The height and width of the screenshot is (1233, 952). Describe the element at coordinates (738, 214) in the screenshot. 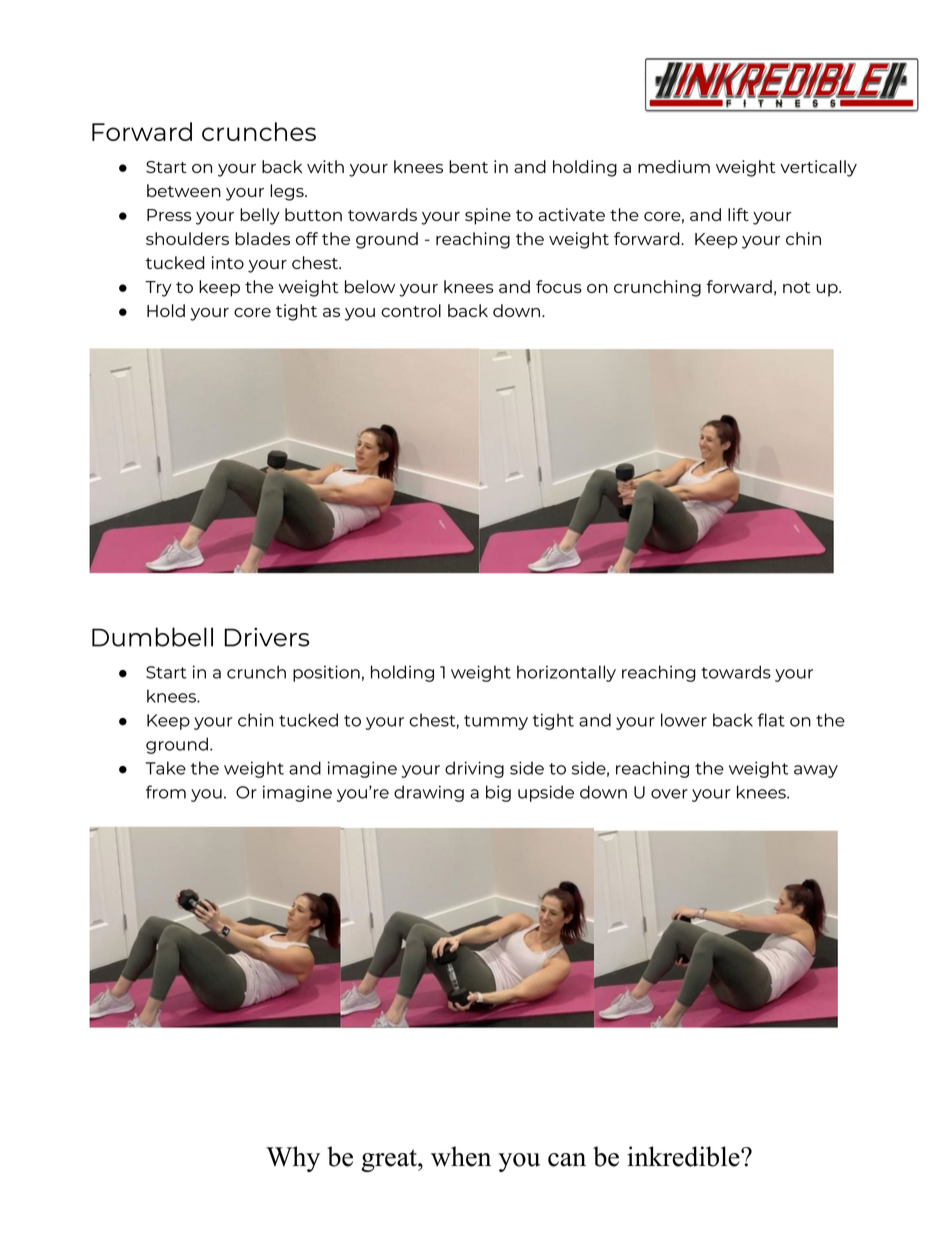

I see `lift` at that location.
